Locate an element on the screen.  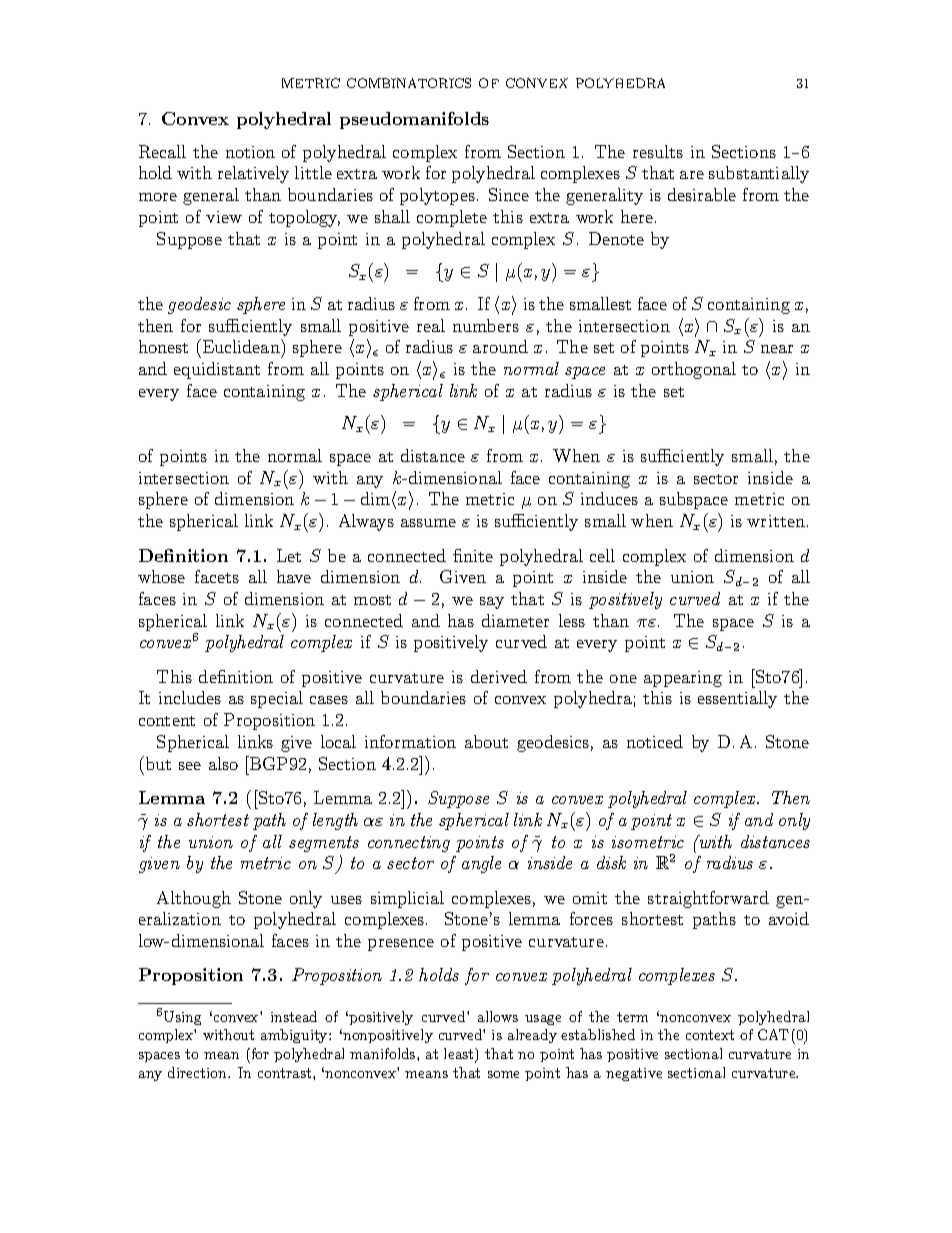
around is located at coordinates (500, 346).
